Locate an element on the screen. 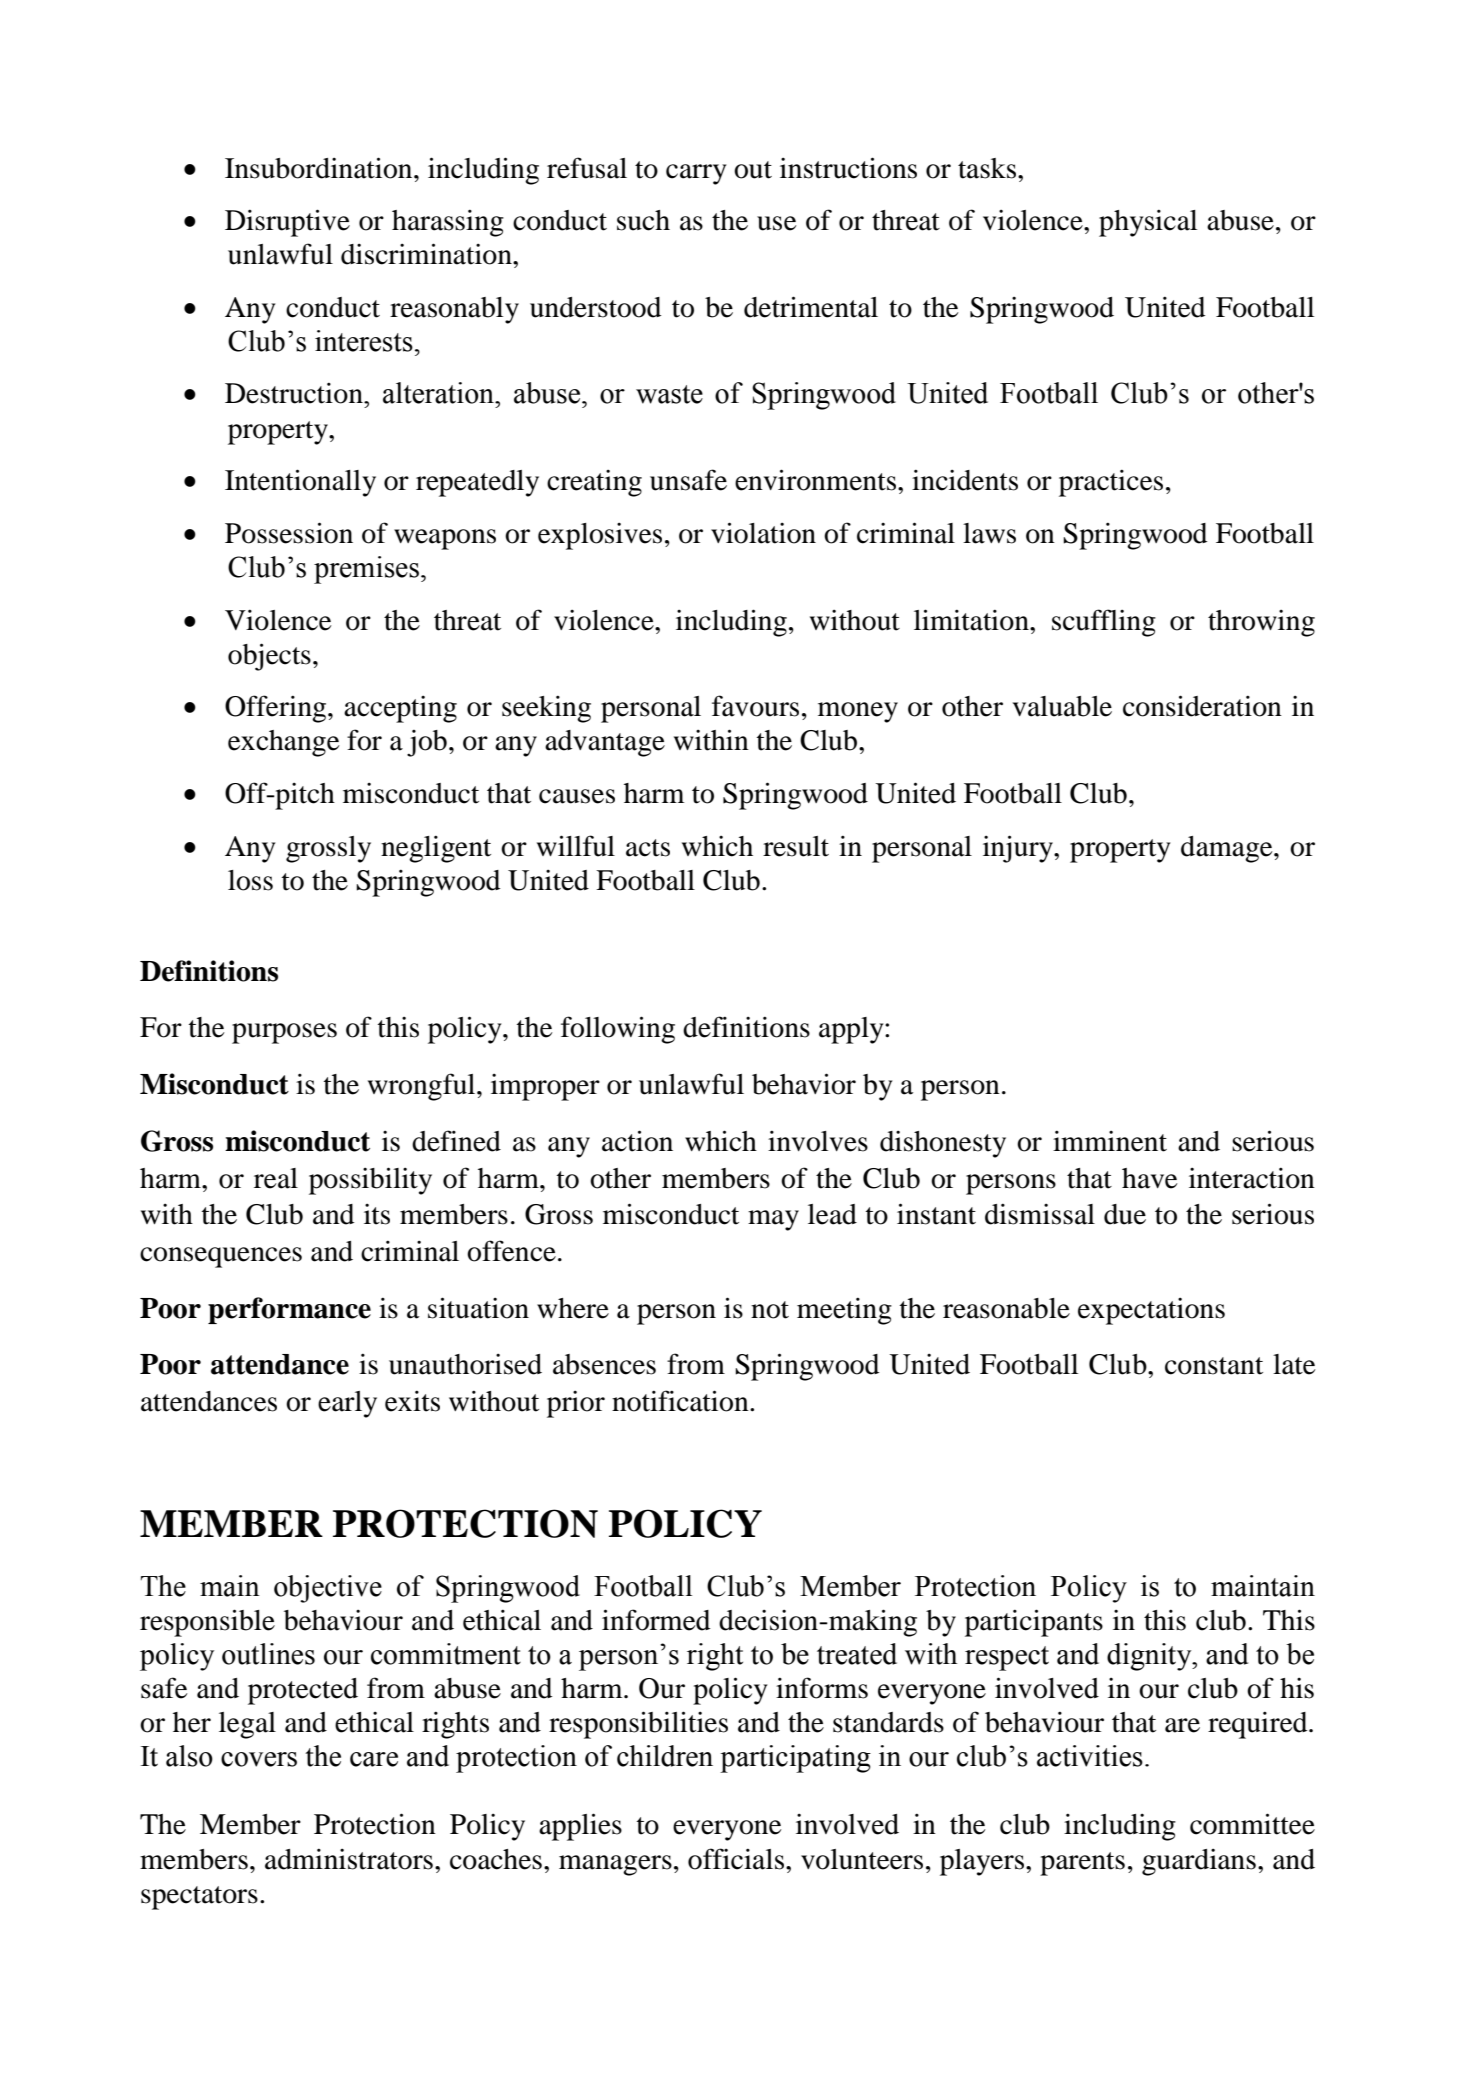  consideration is located at coordinates (1202, 706).
